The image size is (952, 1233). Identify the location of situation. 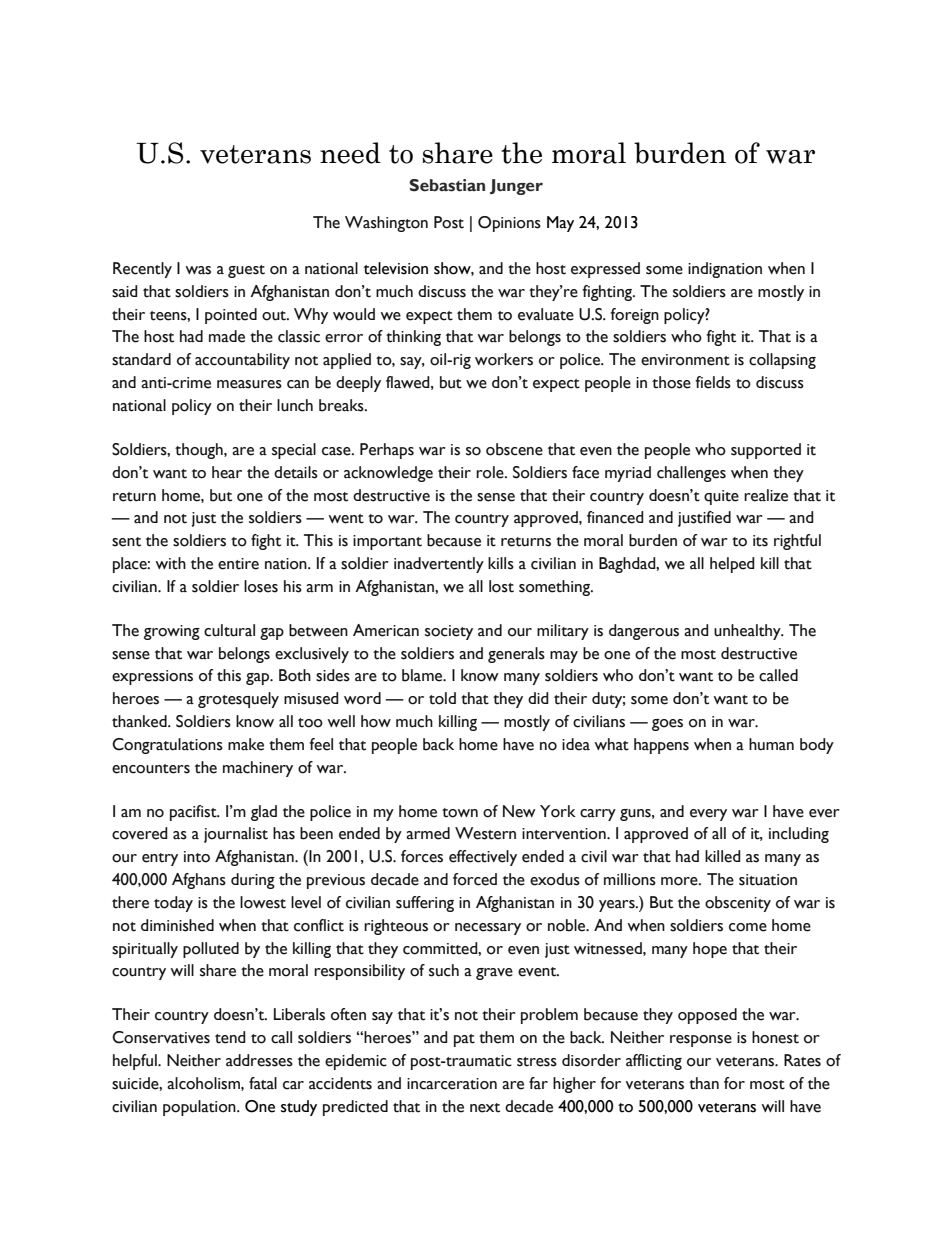
(768, 880).
